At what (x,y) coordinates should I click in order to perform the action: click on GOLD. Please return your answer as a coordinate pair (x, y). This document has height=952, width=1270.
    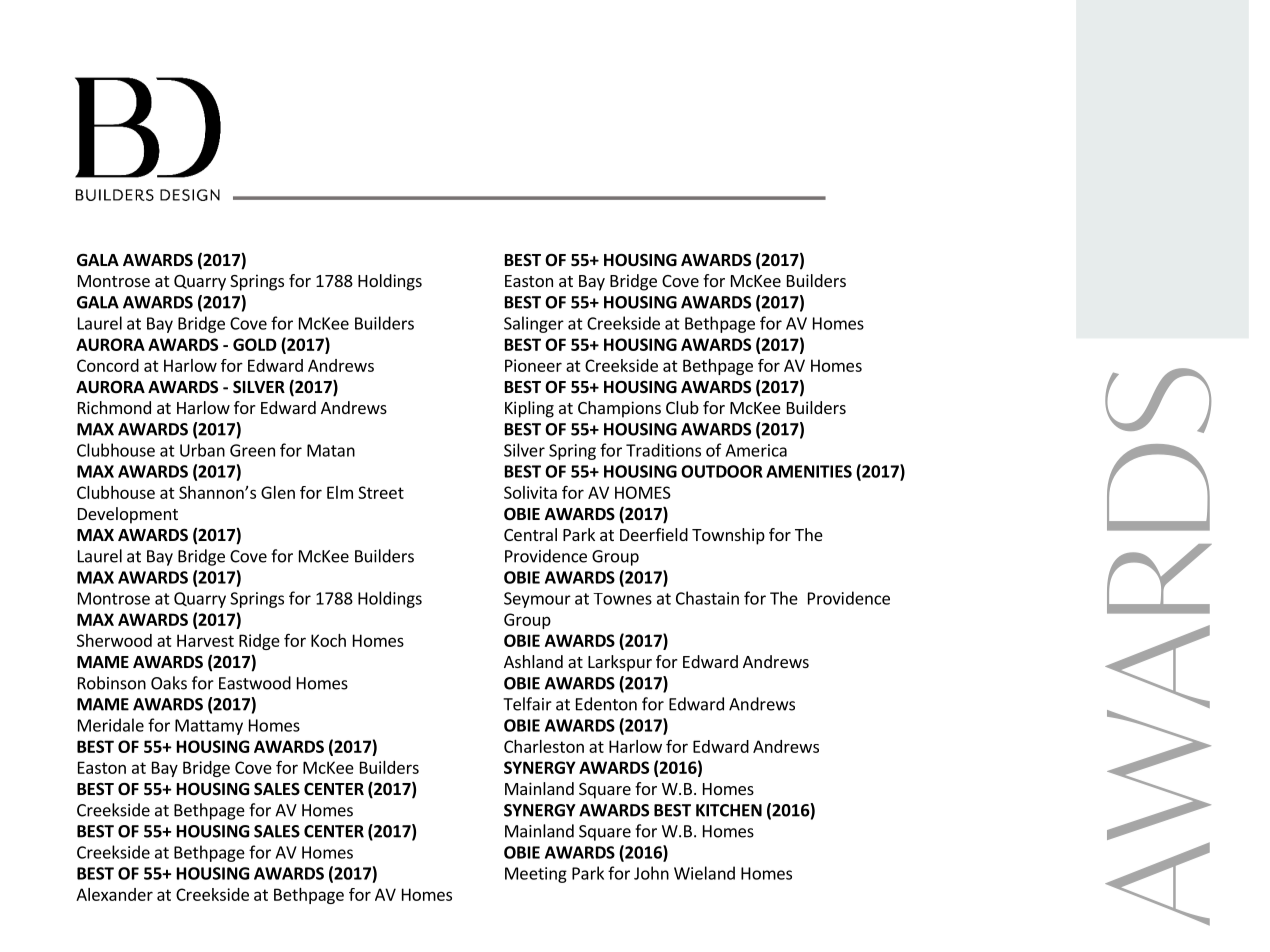
    Looking at the image, I should click on (255, 344).
